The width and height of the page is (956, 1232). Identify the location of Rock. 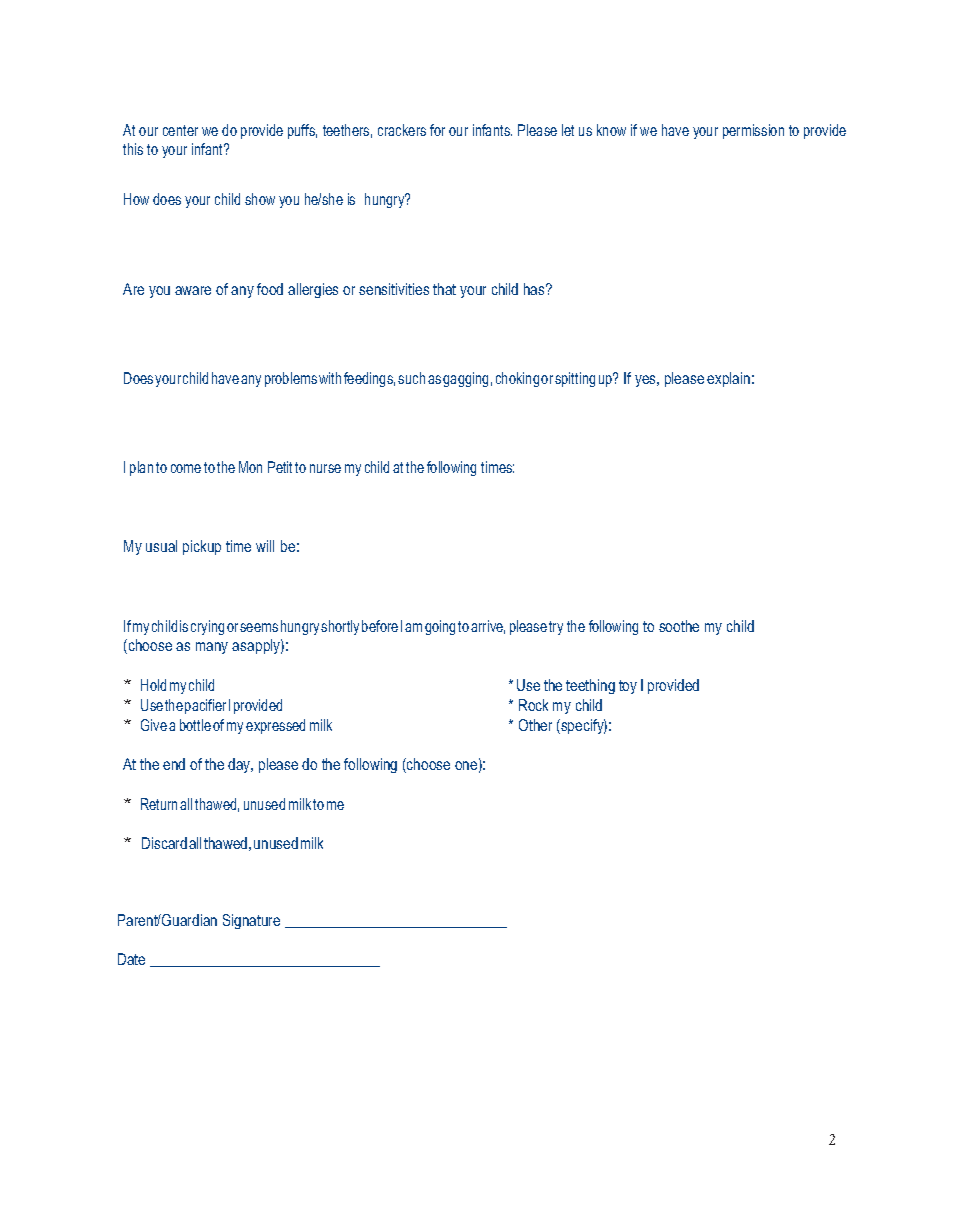
(533, 705).
